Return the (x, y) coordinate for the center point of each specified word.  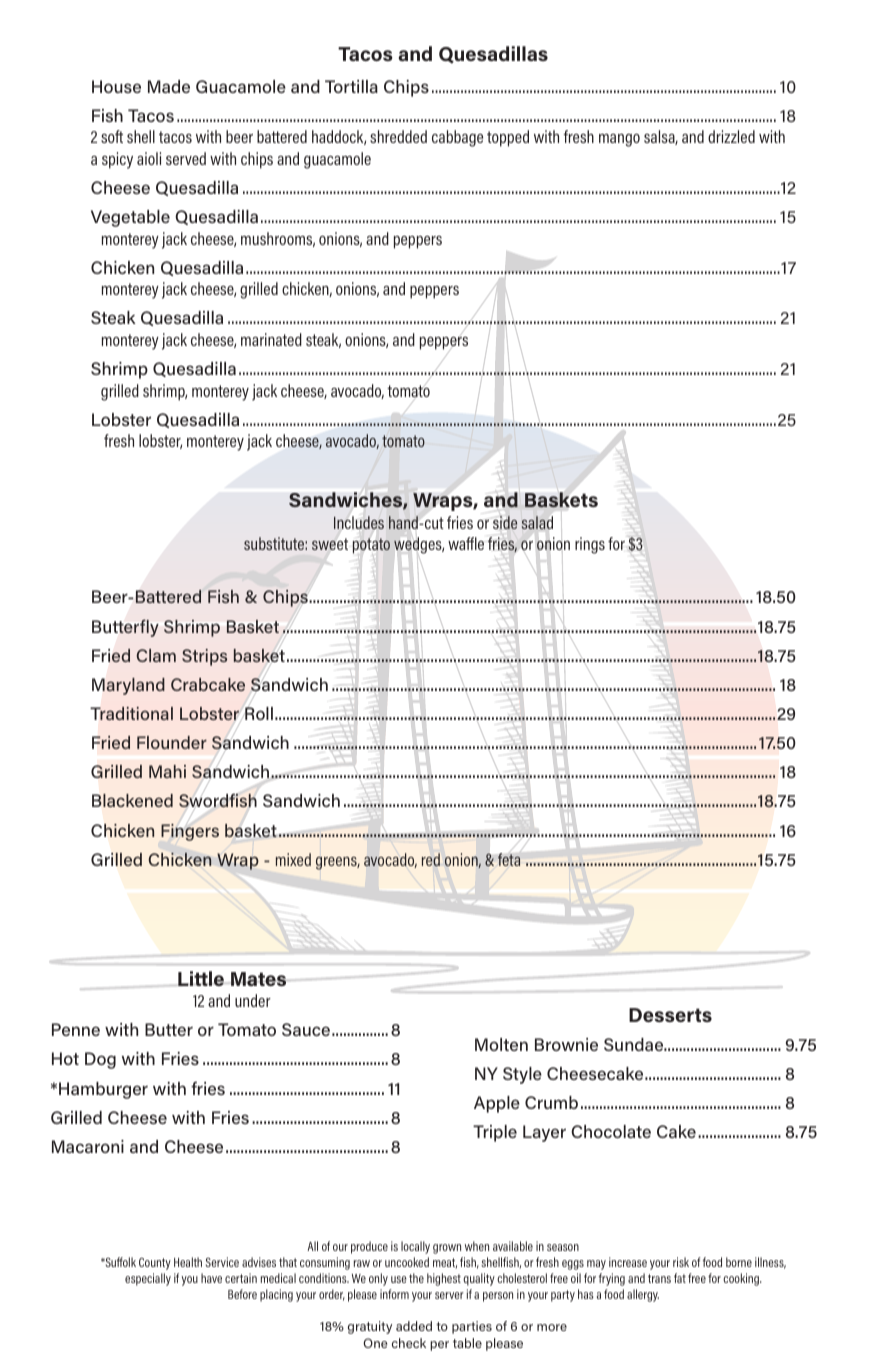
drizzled (731, 136)
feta (509, 859)
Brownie (566, 1044)
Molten (501, 1044)
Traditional (131, 713)
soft (112, 136)
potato (371, 546)
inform (394, 1294)
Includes (359, 522)
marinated (271, 339)
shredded (398, 136)
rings (590, 545)
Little (201, 978)
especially (148, 1279)
